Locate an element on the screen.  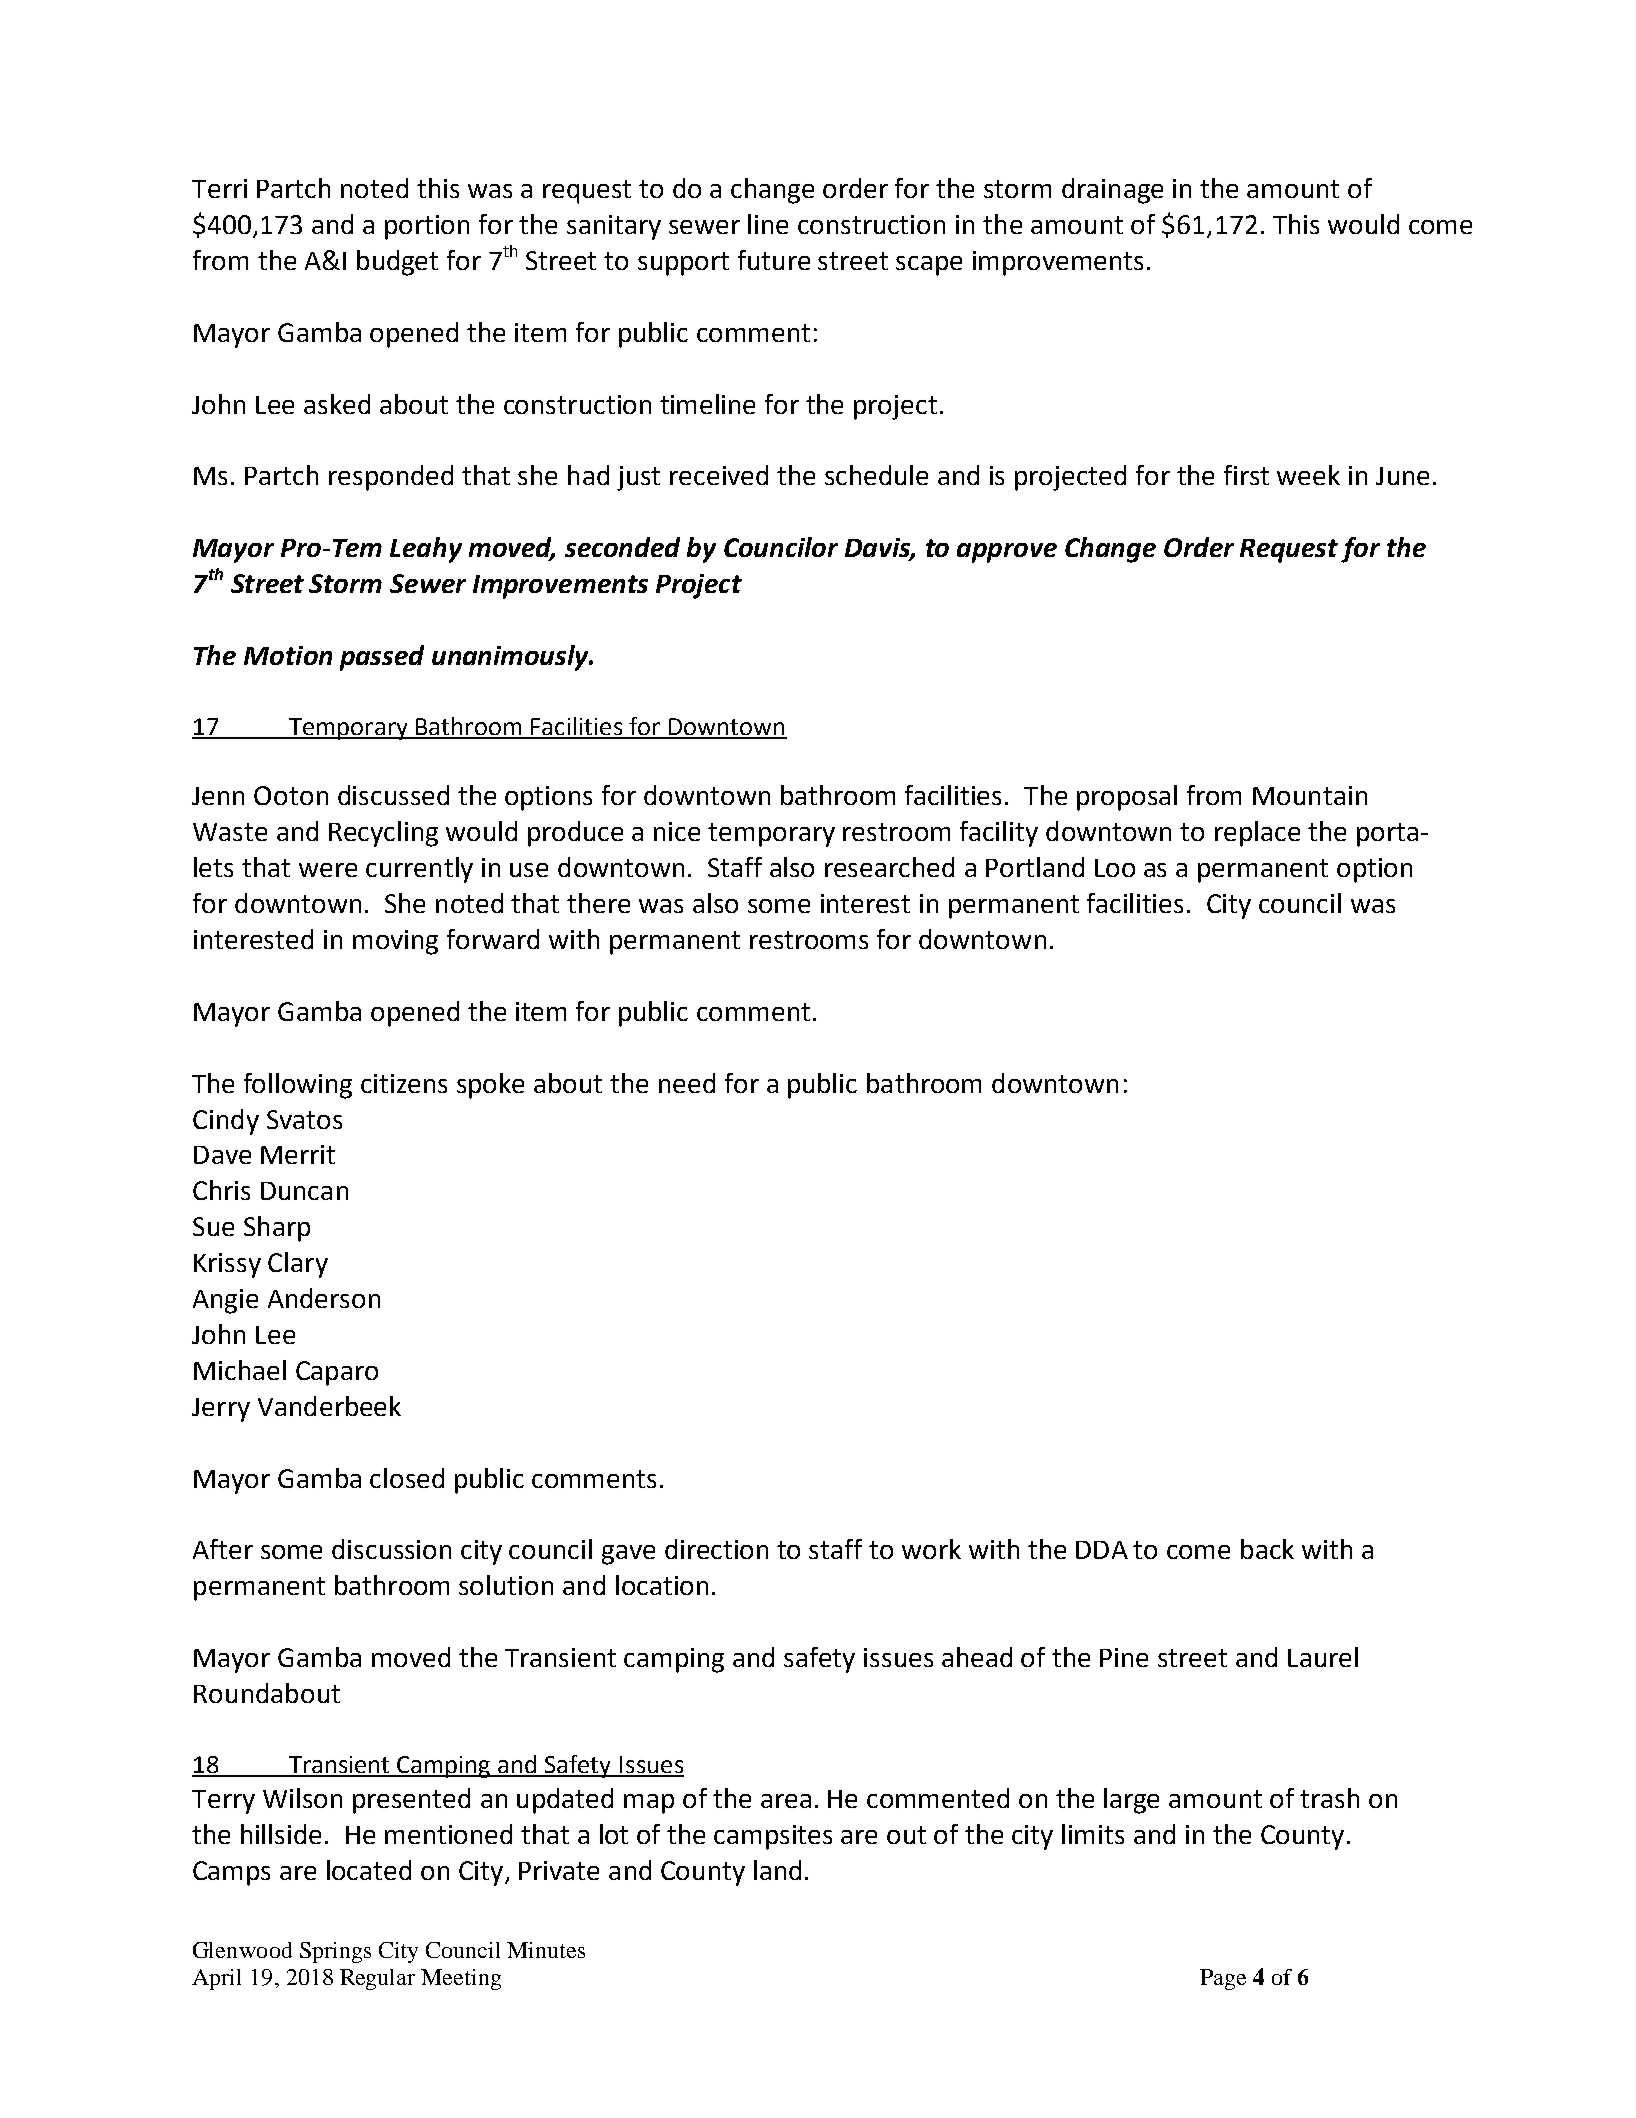
researched is located at coordinates (889, 867).
